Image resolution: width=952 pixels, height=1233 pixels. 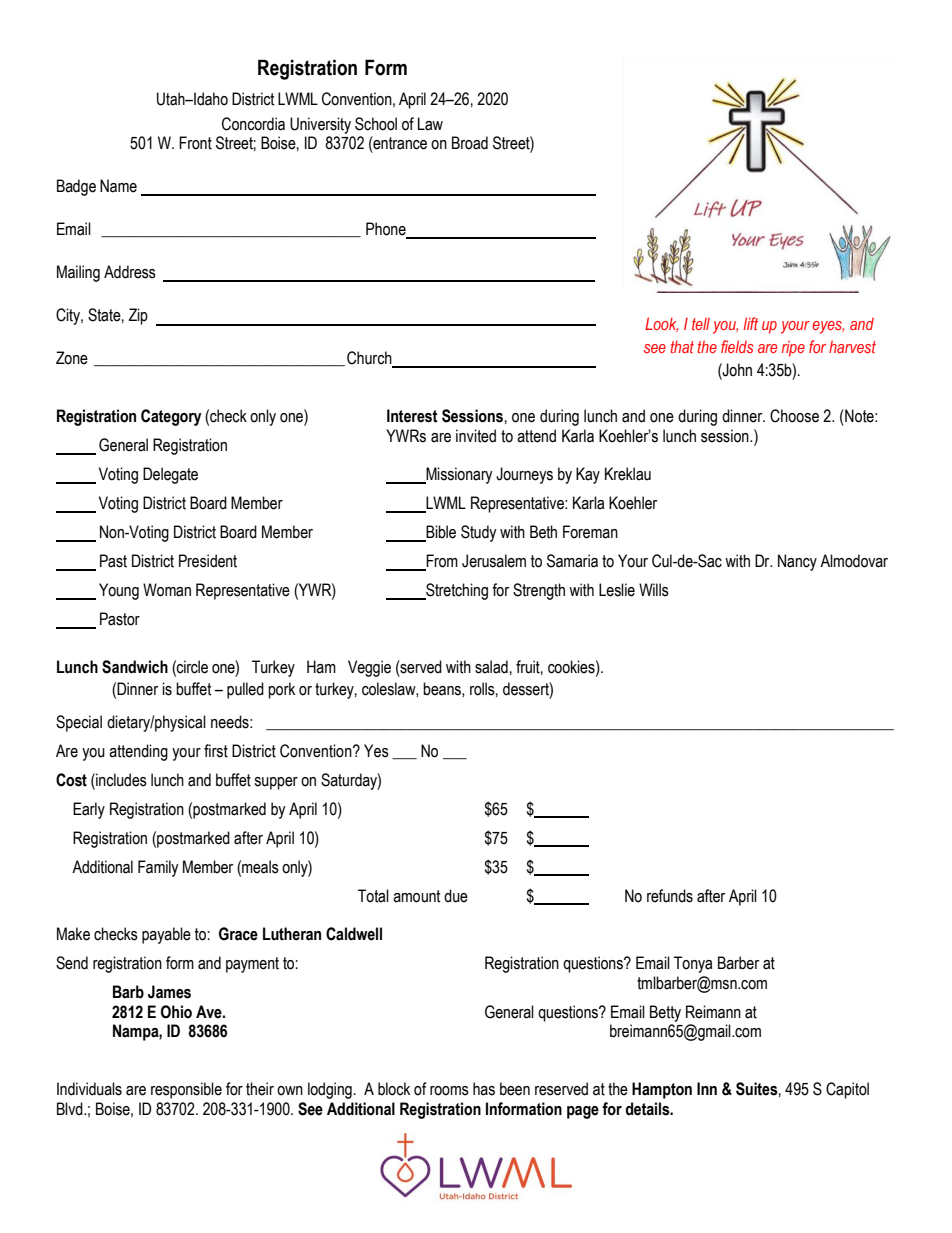 I want to click on Woman, so click(x=167, y=590).
